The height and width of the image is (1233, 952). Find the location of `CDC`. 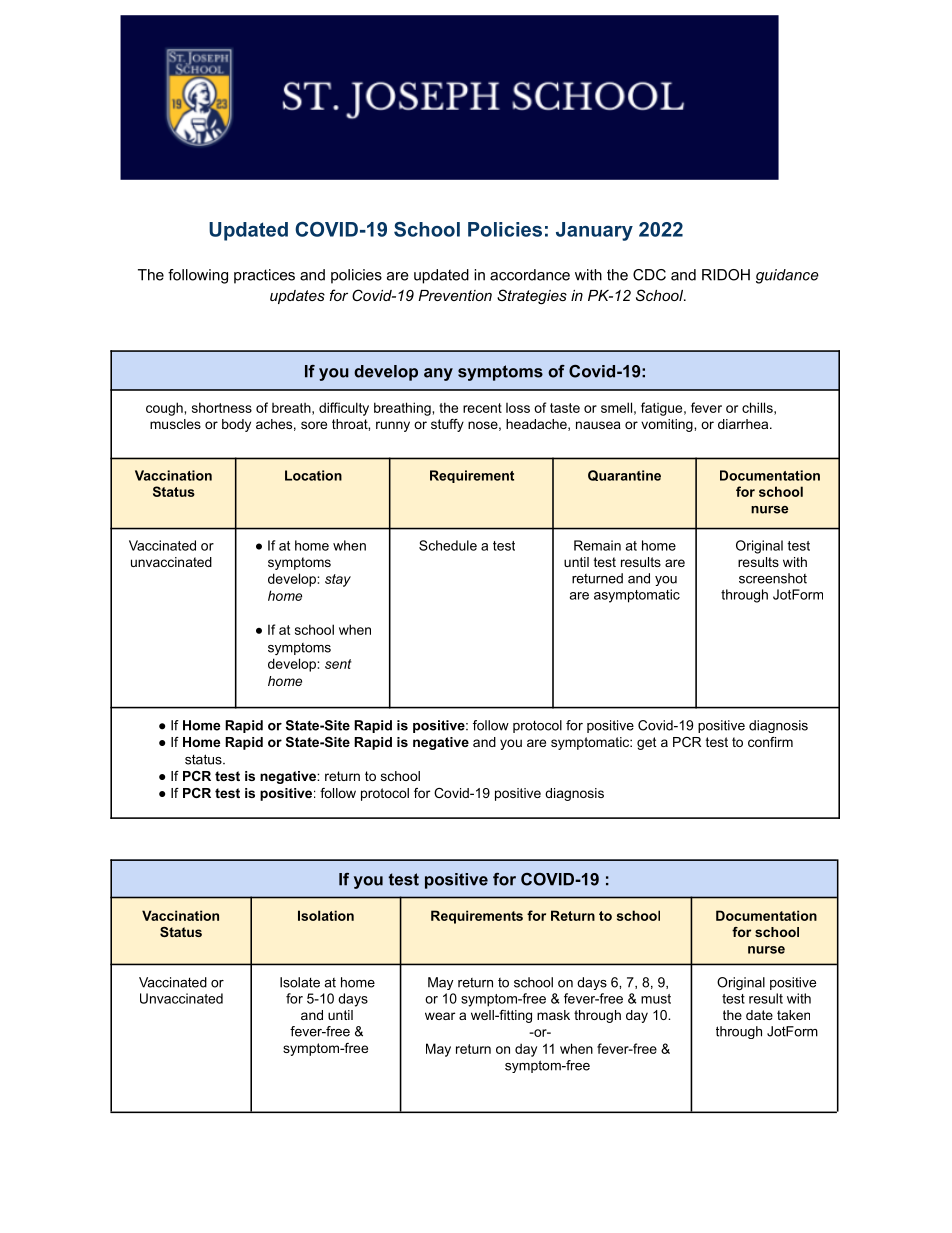

CDC is located at coordinates (649, 275).
